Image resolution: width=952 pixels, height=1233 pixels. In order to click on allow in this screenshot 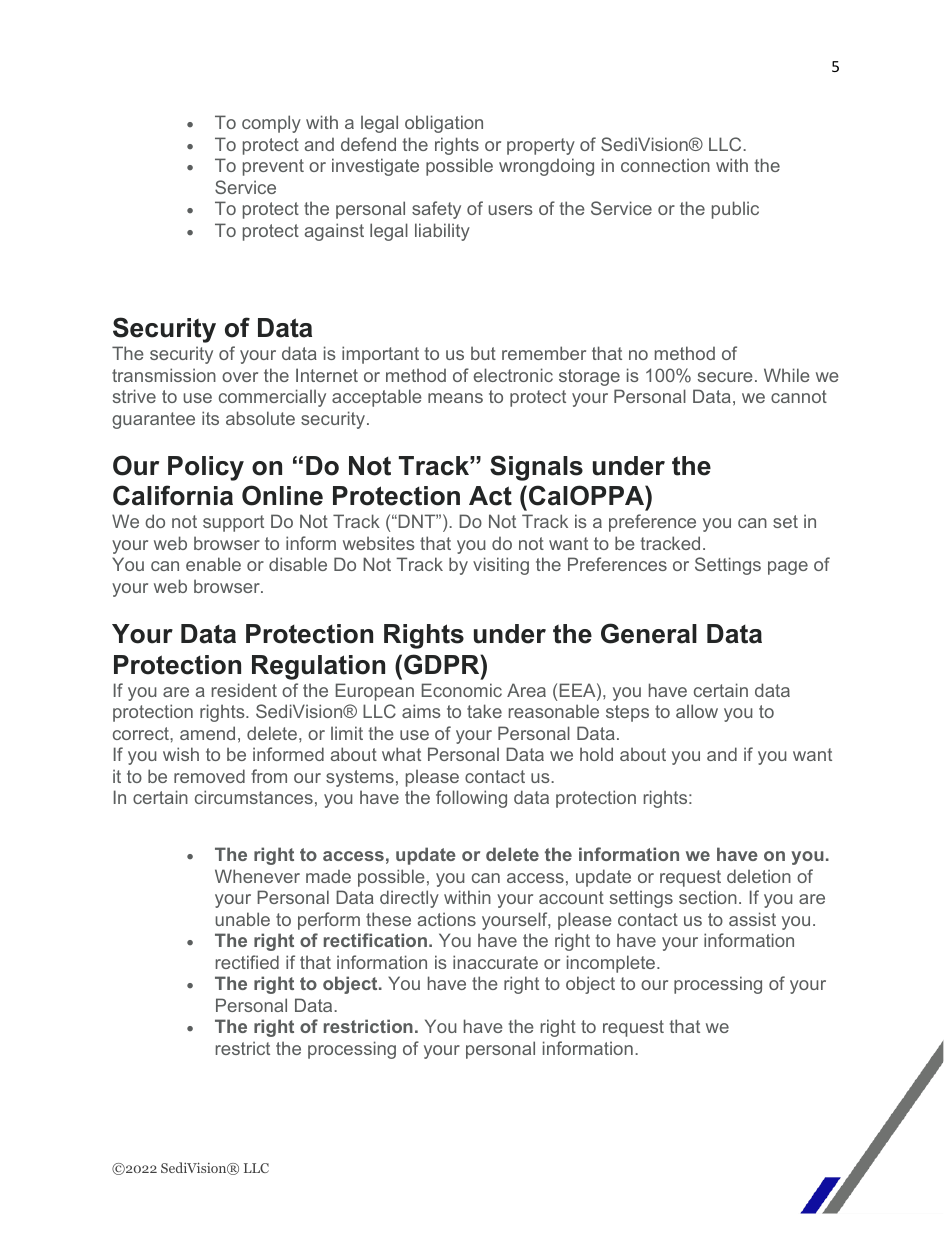, I will do `click(697, 711)`.
